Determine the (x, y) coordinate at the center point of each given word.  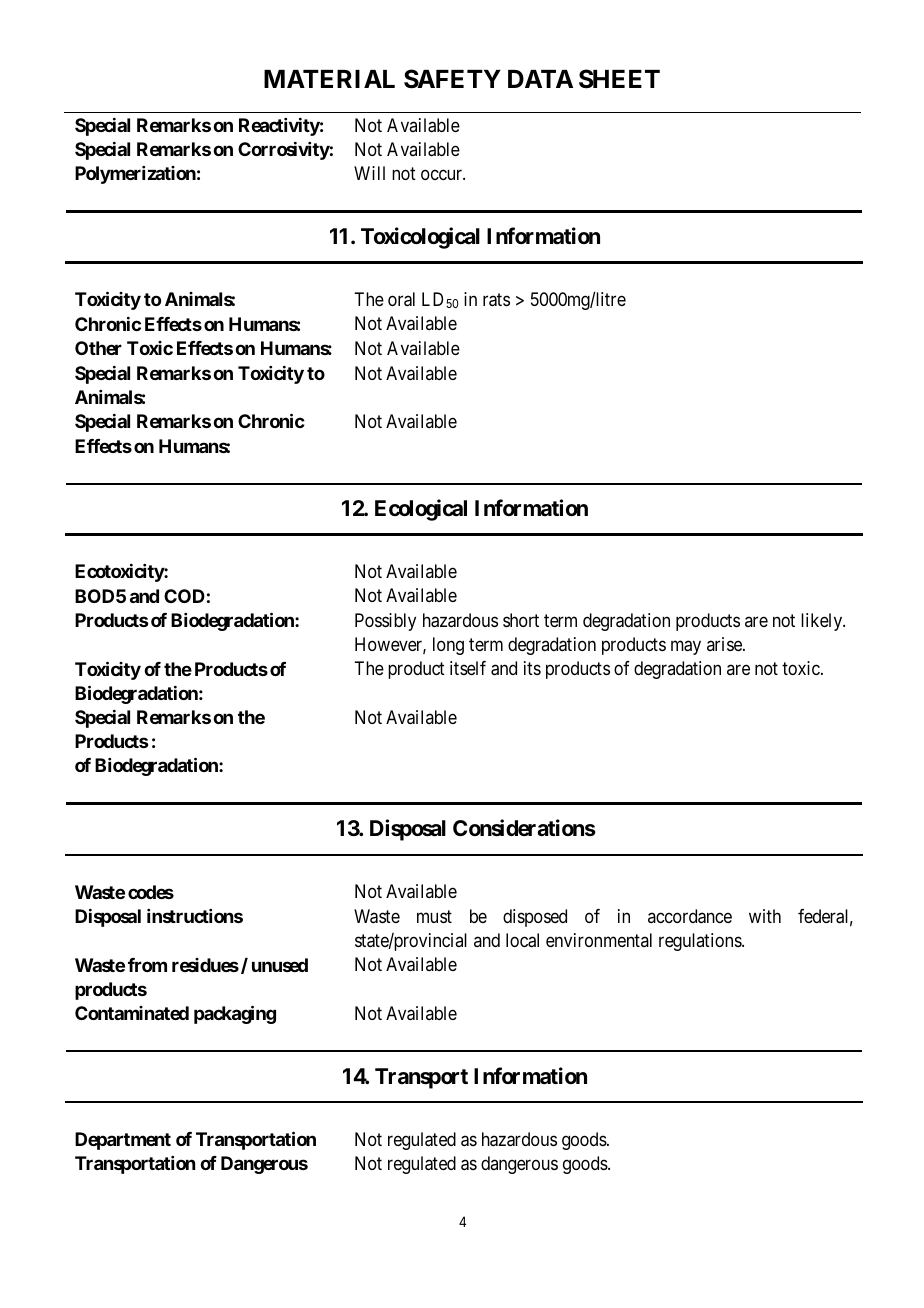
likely (823, 622)
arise (725, 644)
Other (98, 348)
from (147, 965)
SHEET (619, 79)
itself (468, 668)
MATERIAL (329, 79)
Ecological (421, 510)
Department (123, 1141)
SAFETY (452, 79)
